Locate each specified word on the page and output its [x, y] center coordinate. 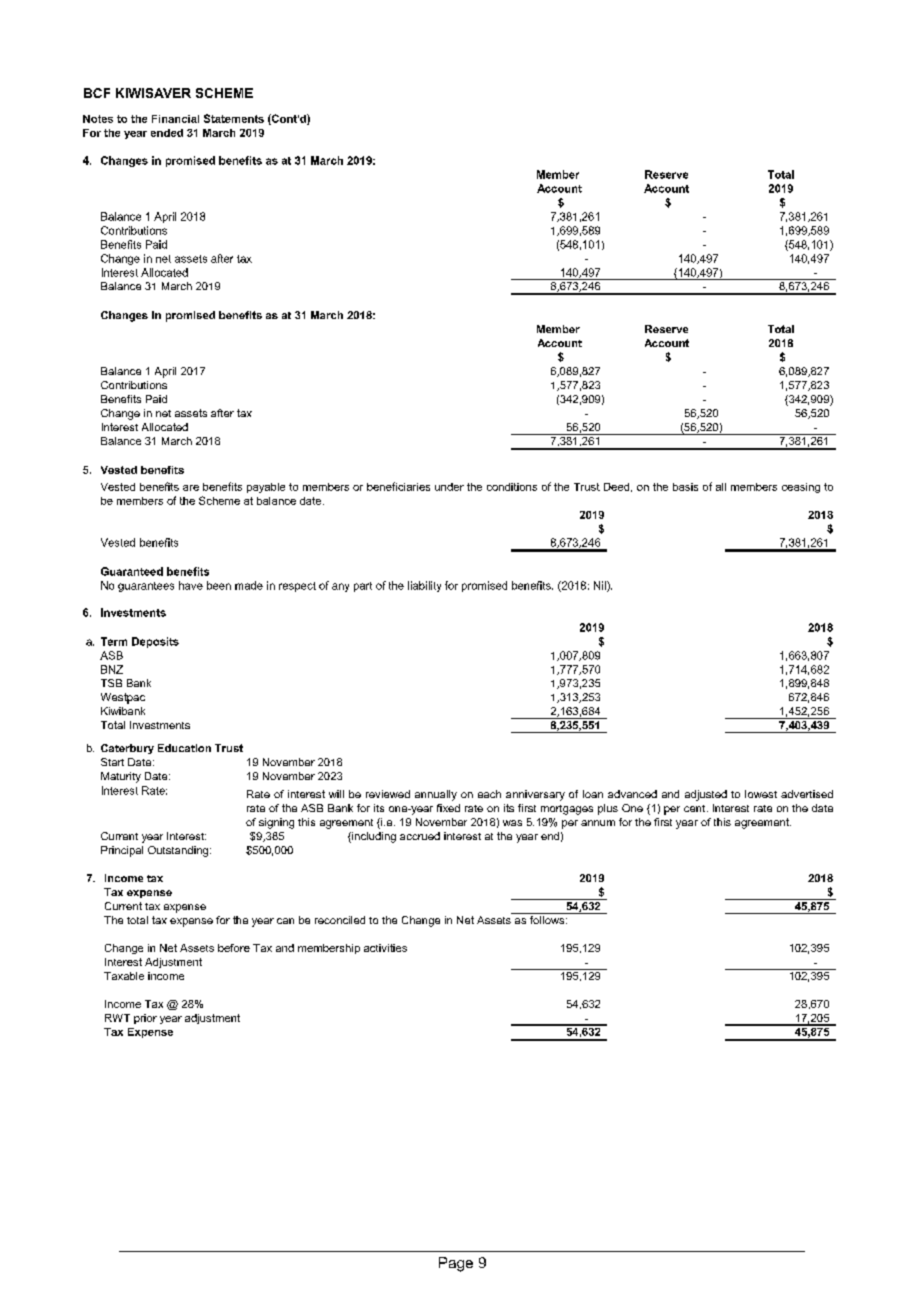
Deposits [155, 642]
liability [424, 586]
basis [685, 487]
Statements [234, 118]
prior [145, 1019]
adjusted [706, 795]
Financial [175, 119]
